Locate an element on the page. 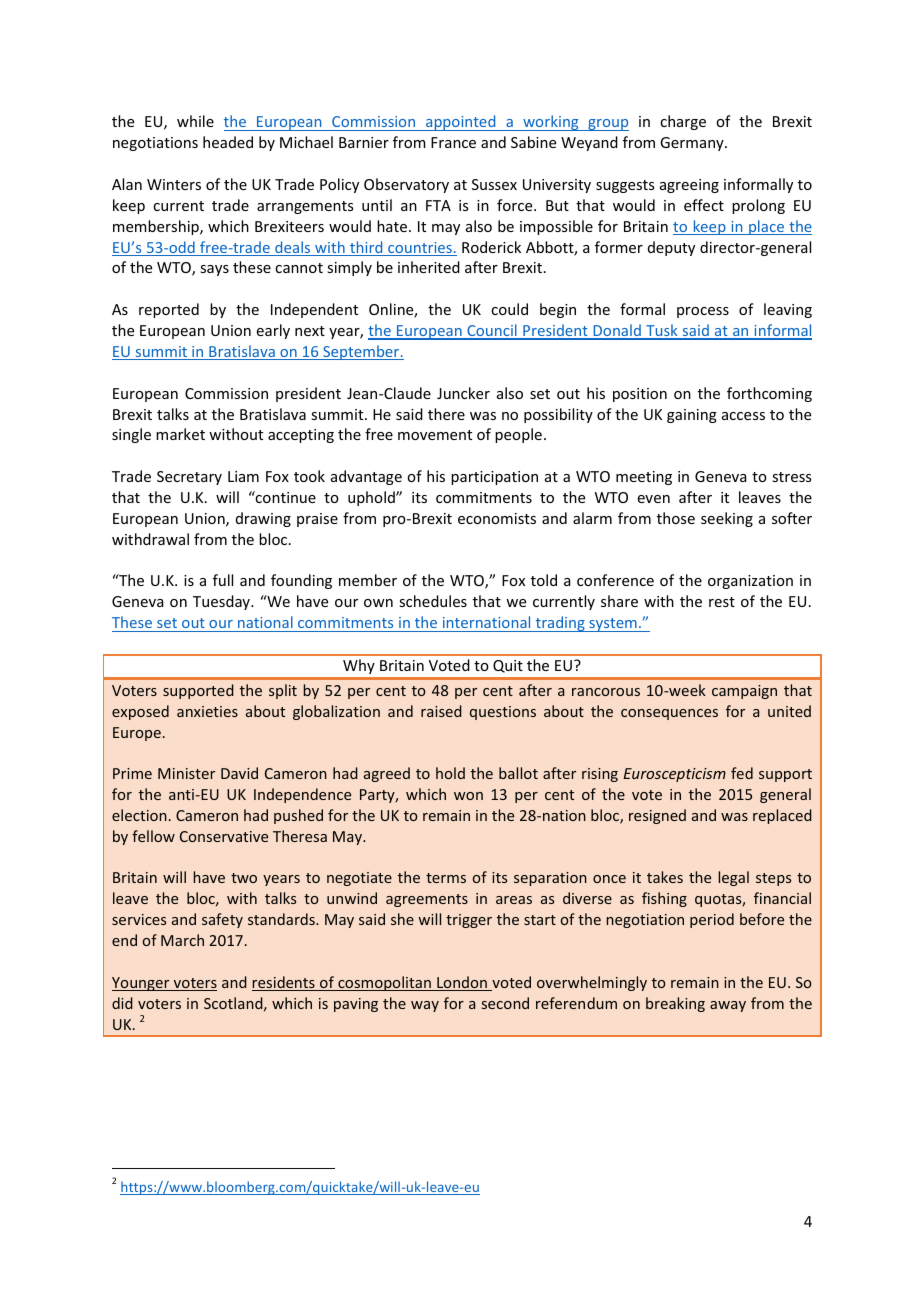 This document has height=1308, width=924. headed is located at coordinates (228, 142).
